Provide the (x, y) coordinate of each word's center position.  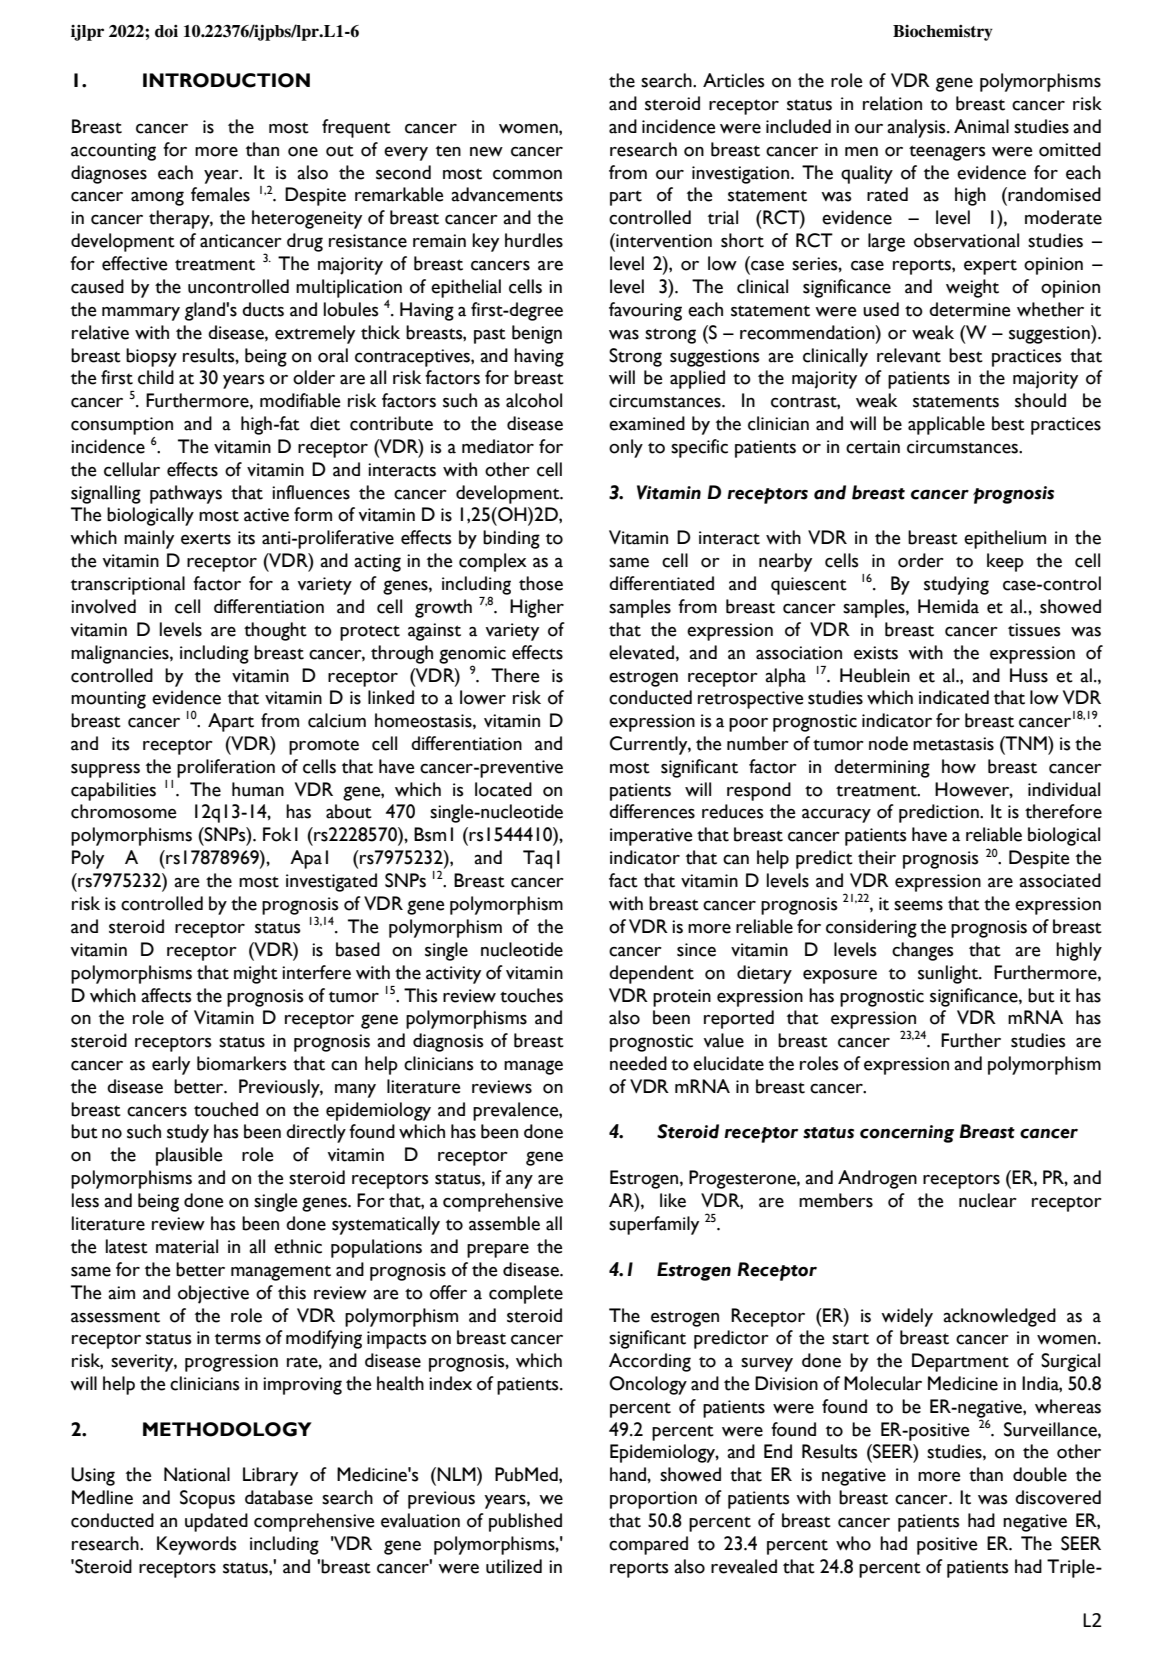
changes (923, 951)
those (541, 583)
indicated (954, 697)
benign (537, 334)
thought (275, 631)
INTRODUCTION (226, 80)
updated (216, 1522)
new (486, 152)
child (156, 377)
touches (531, 995)
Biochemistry (943, 33)
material (187, 1246)
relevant (909, 355)
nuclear (988, 1200)
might (256, 974)
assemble (504, 1223)
